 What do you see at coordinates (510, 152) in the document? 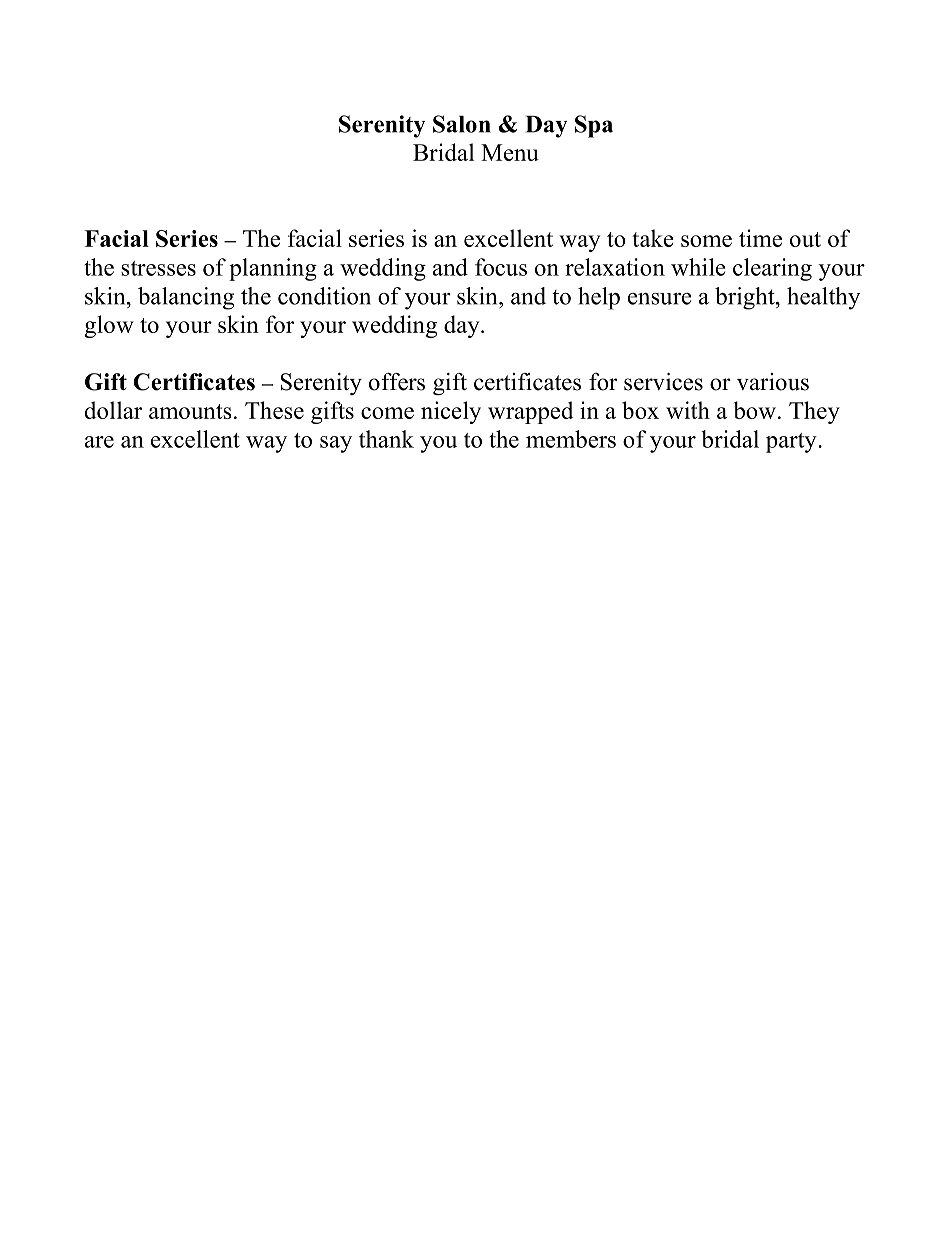
I see `Menu` at bounding box center [510, 152].
